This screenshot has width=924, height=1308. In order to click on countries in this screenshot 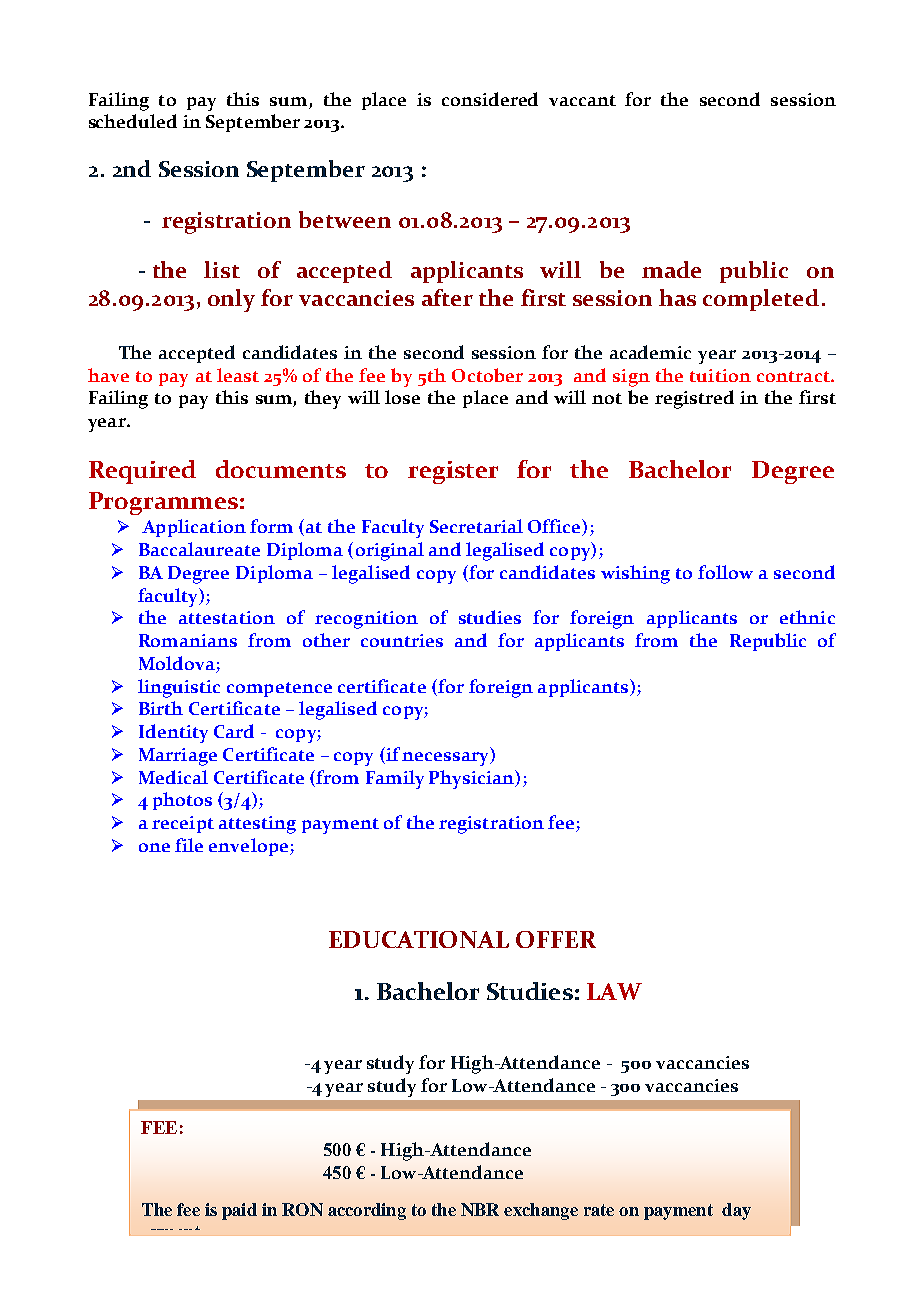, I will do `click(402, 640)`.
